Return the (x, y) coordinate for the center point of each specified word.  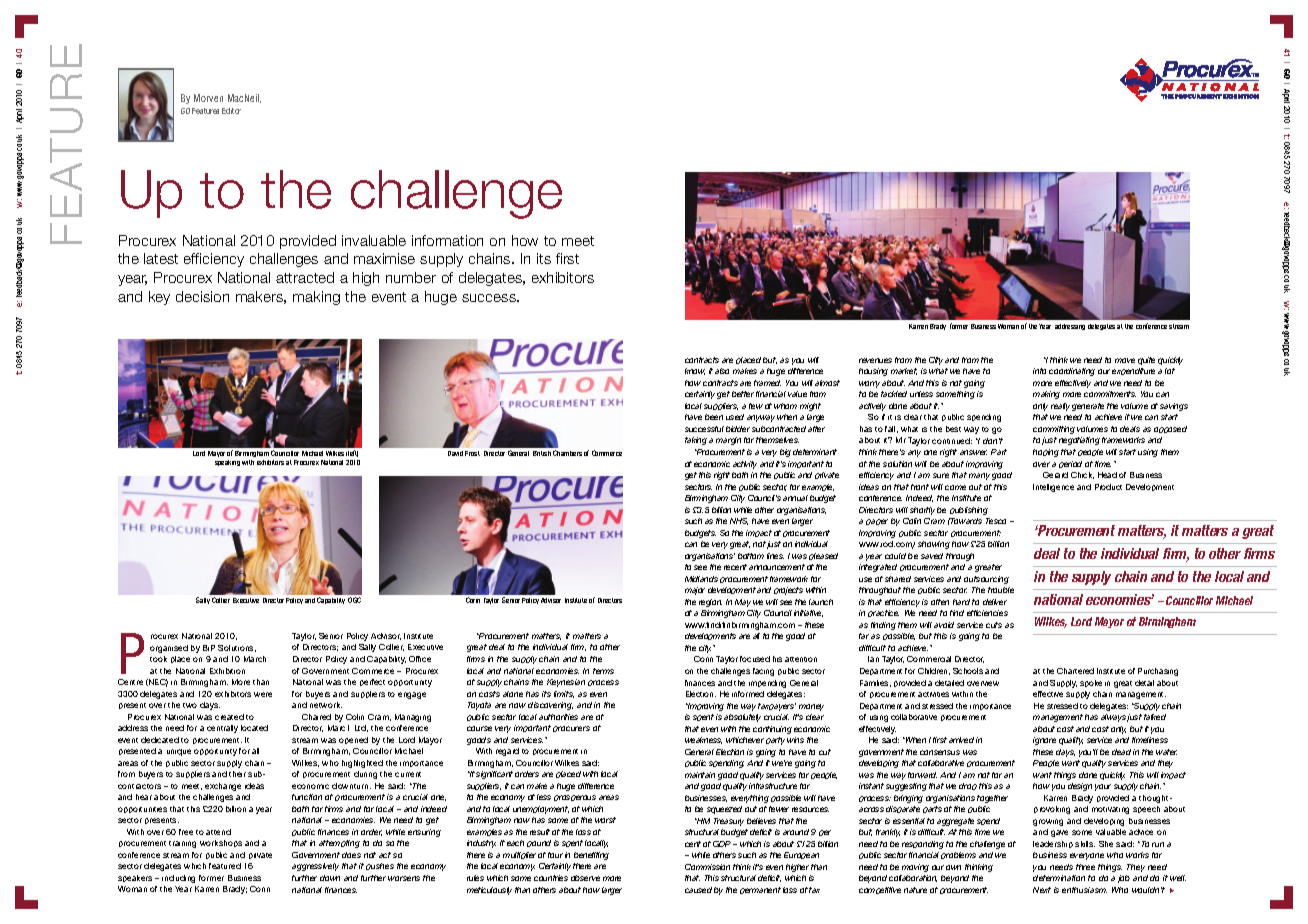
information (447, 240)
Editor (231, 111)
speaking (227, 463)
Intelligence (1053, 488)
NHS (739, 521)
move (1125, 360)
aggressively (315, 867)
